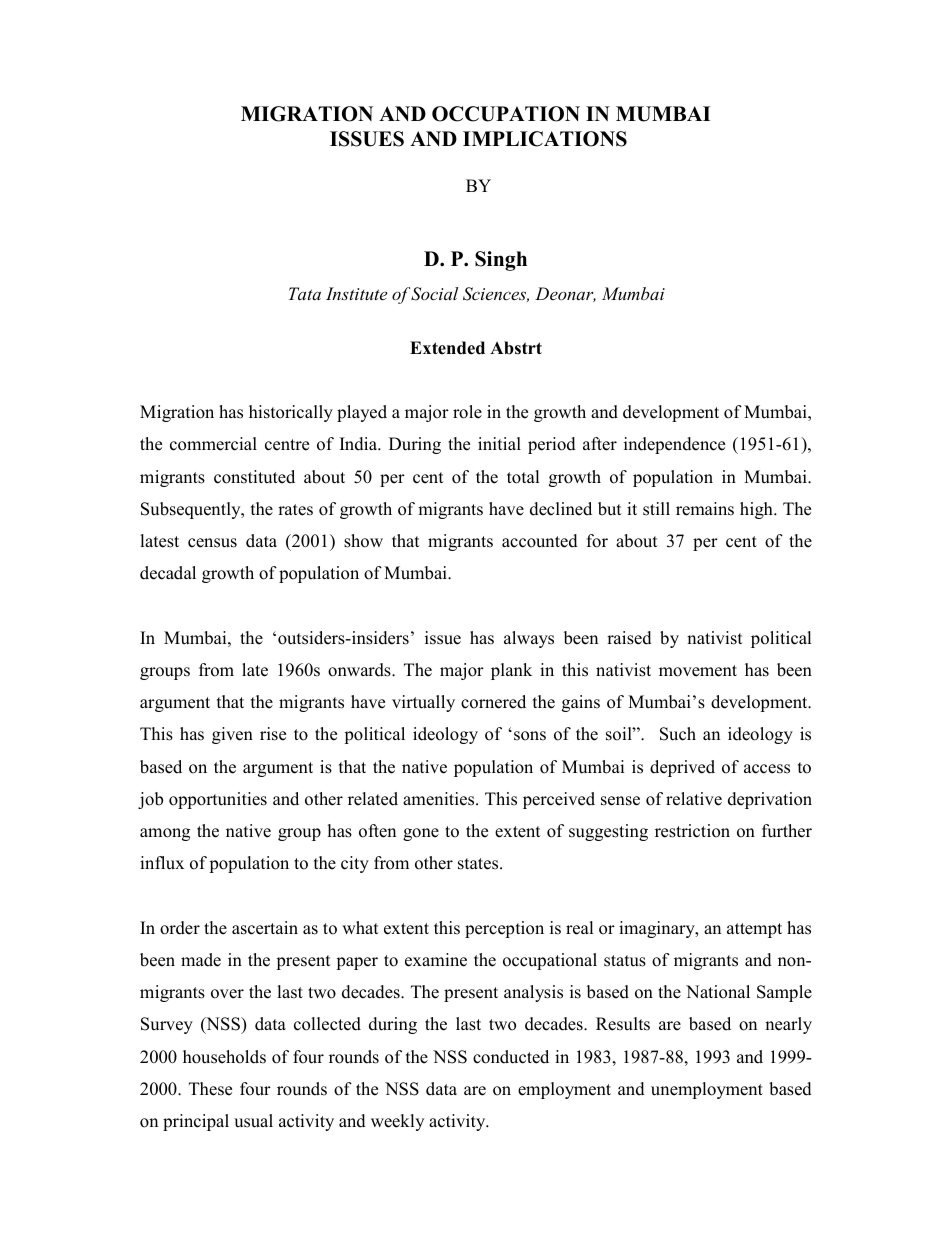  What do you see at coordinates (210, 1089) in the document?
I see `These` at bounding box center [210, 1089].
